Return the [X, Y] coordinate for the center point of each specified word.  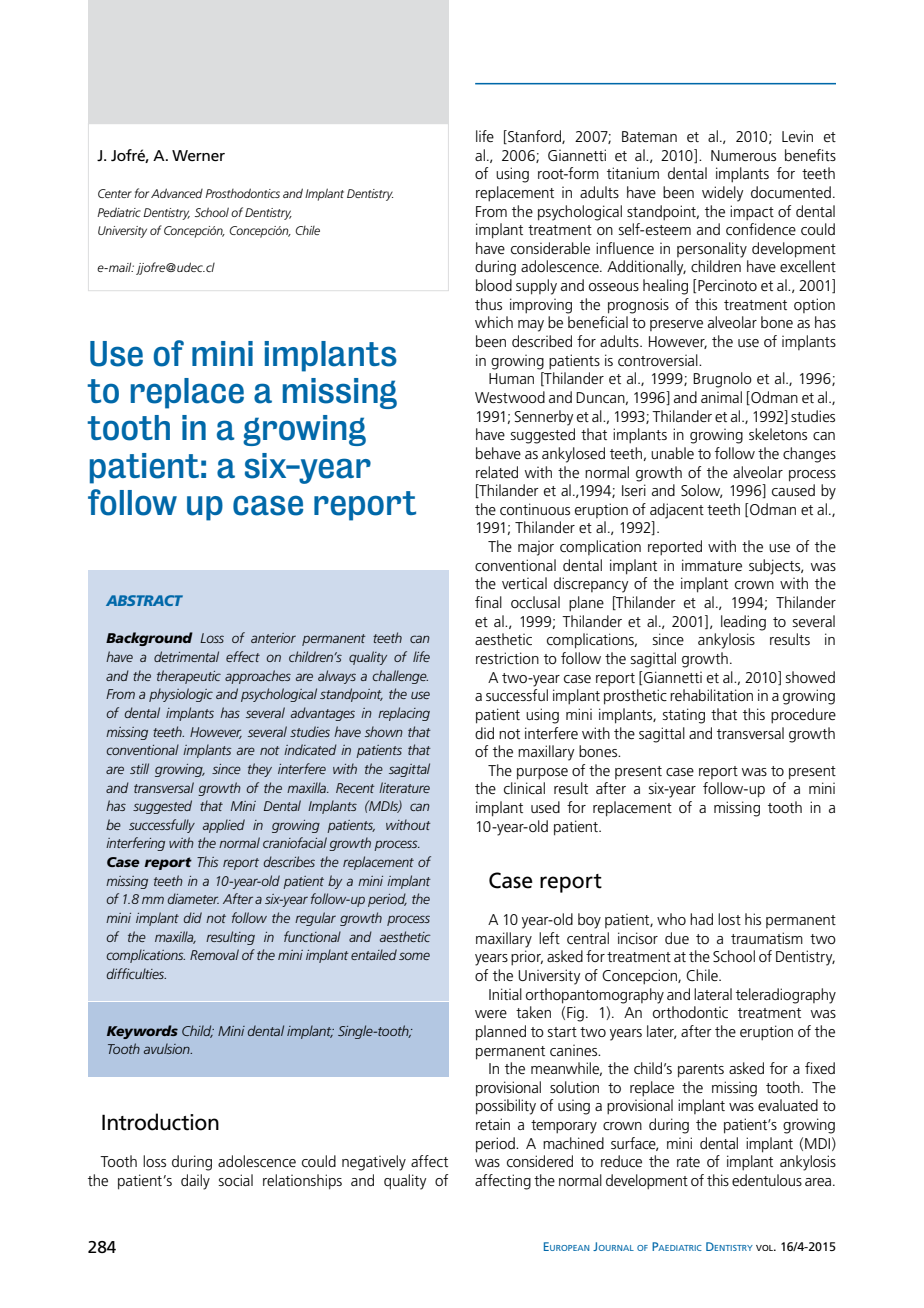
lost [729, 919]
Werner [198, 155]
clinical [524, 788]
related [497, 472]
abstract [144, 600]
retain [493, 1124]
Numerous [743, 155]
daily [195, 1182]
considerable [550, 248]
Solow [701, 491]
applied [224, 826]
